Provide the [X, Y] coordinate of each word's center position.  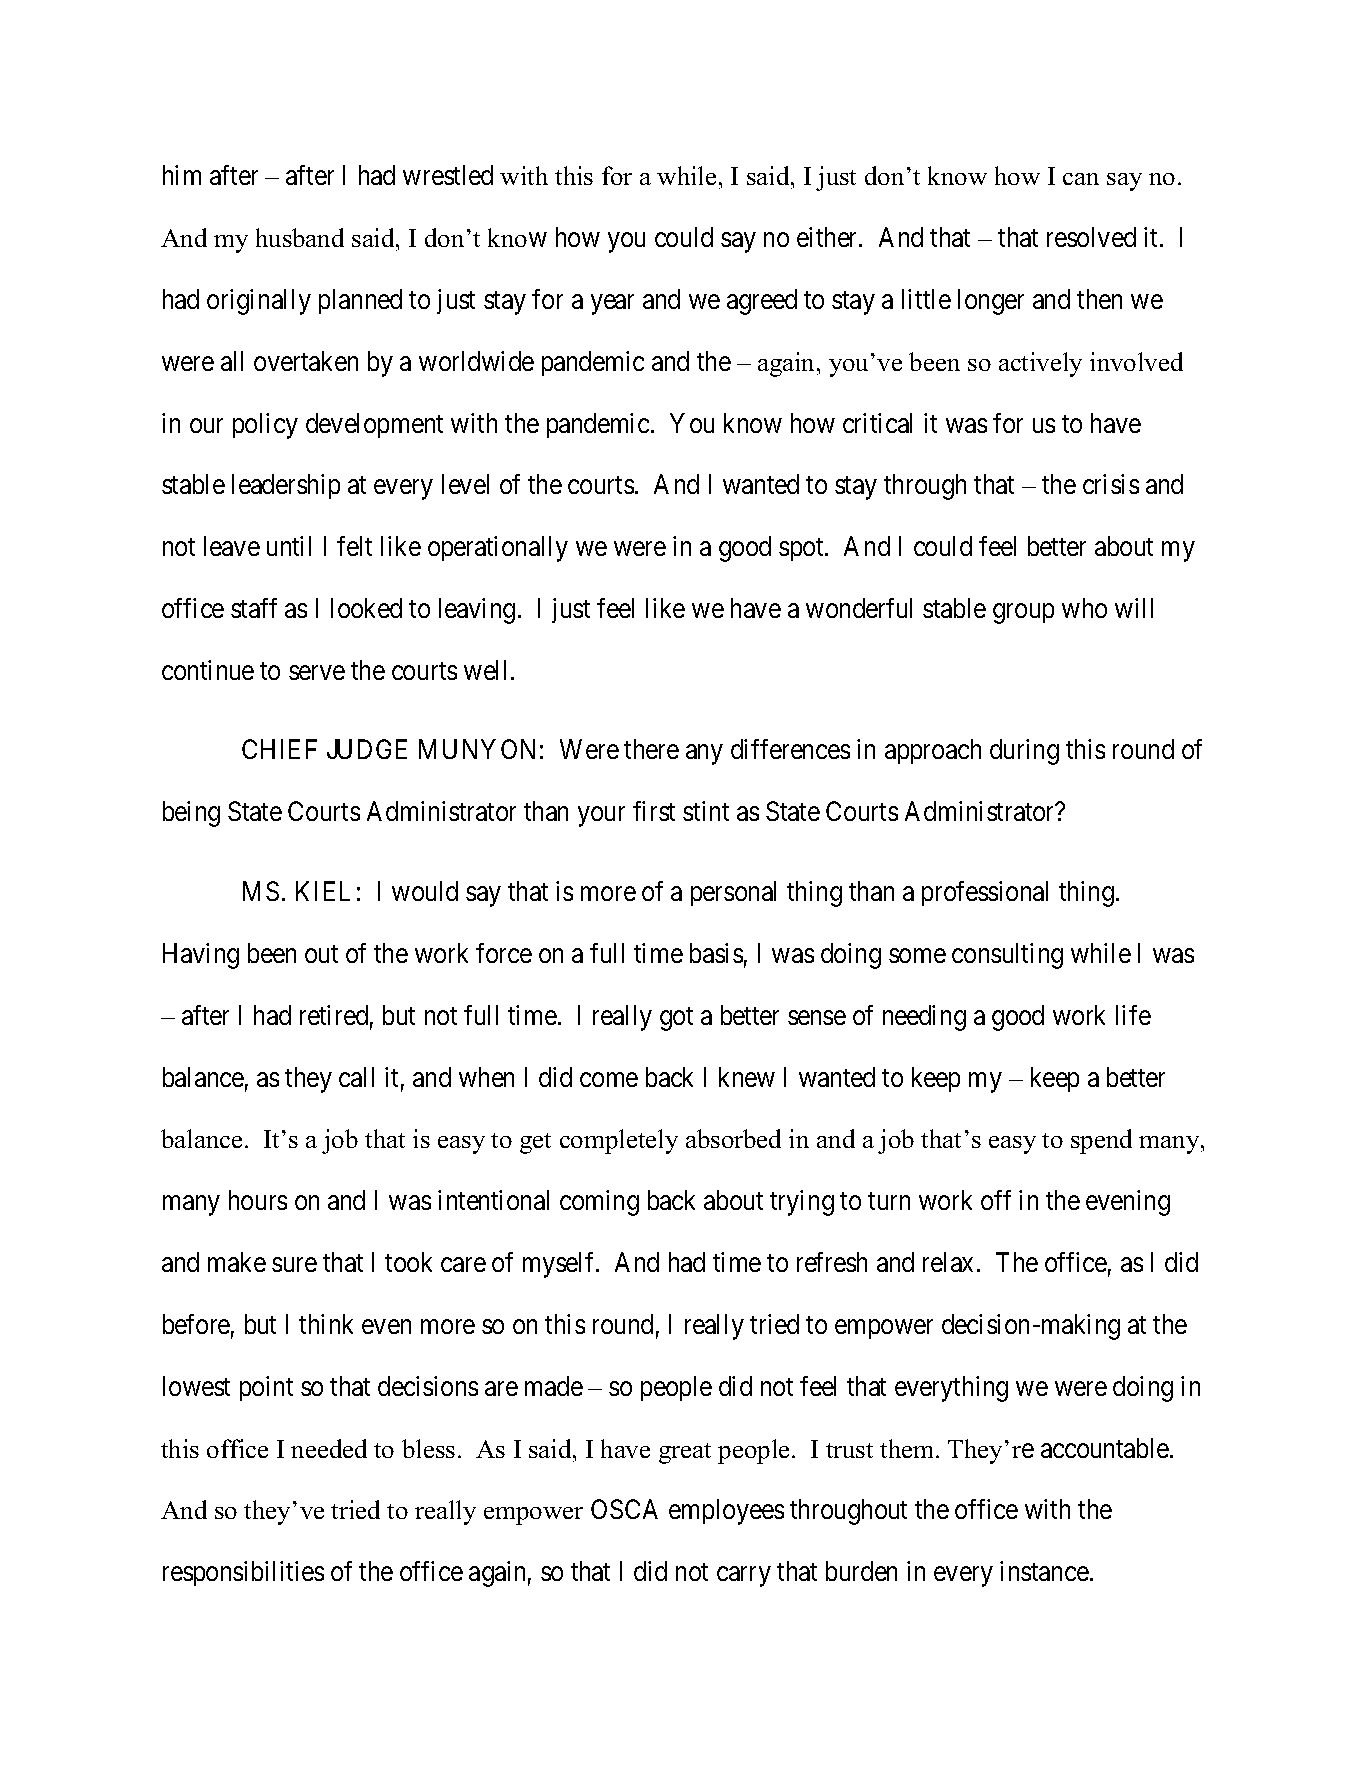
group [1023, 614]
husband [300, 237]
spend [1101, 1141]
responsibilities [243, 1573]
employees [726, 1512]
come [609, 1079]
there [651, 749]
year [612, 305]
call [356, 1077]
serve [317, 673]
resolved [1091, 237]
